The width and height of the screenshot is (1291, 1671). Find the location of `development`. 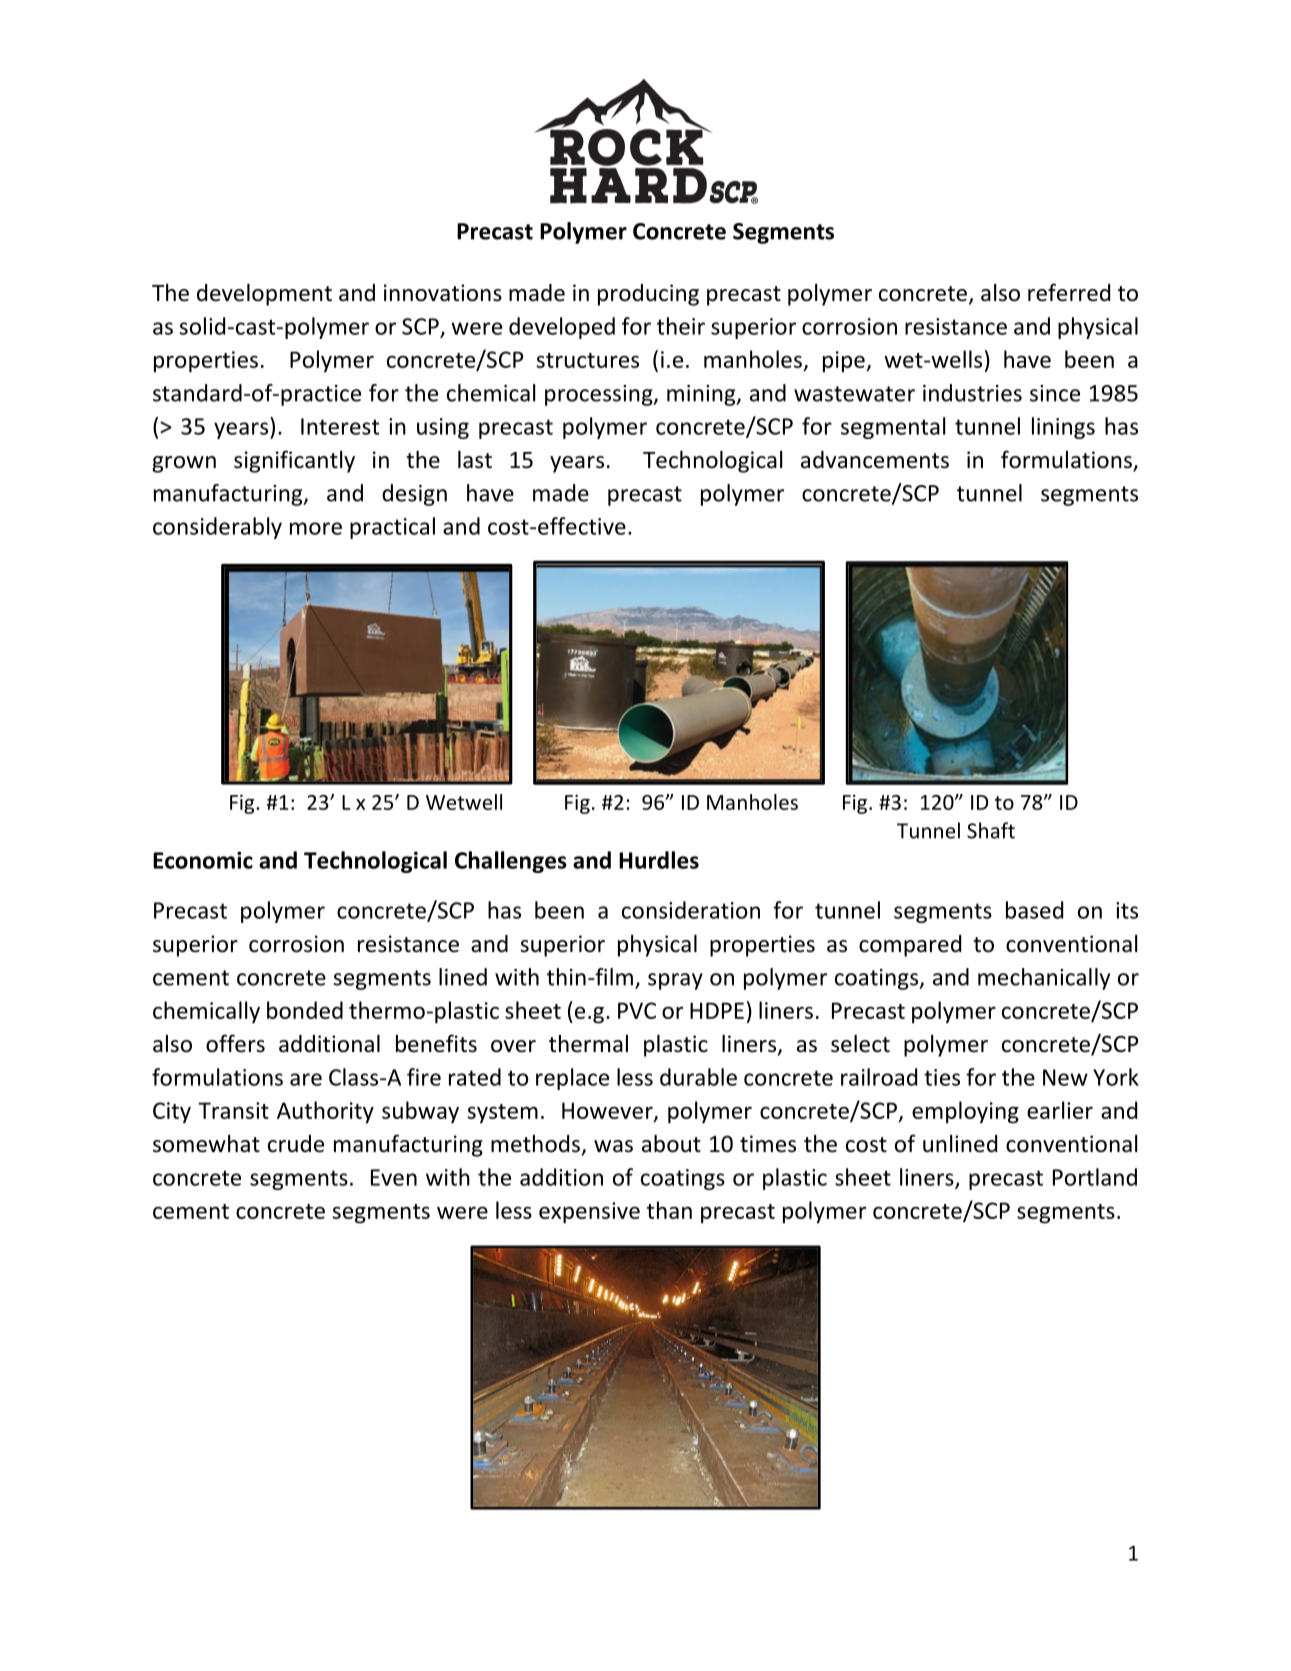

development is located at coordinates (264, 294).
